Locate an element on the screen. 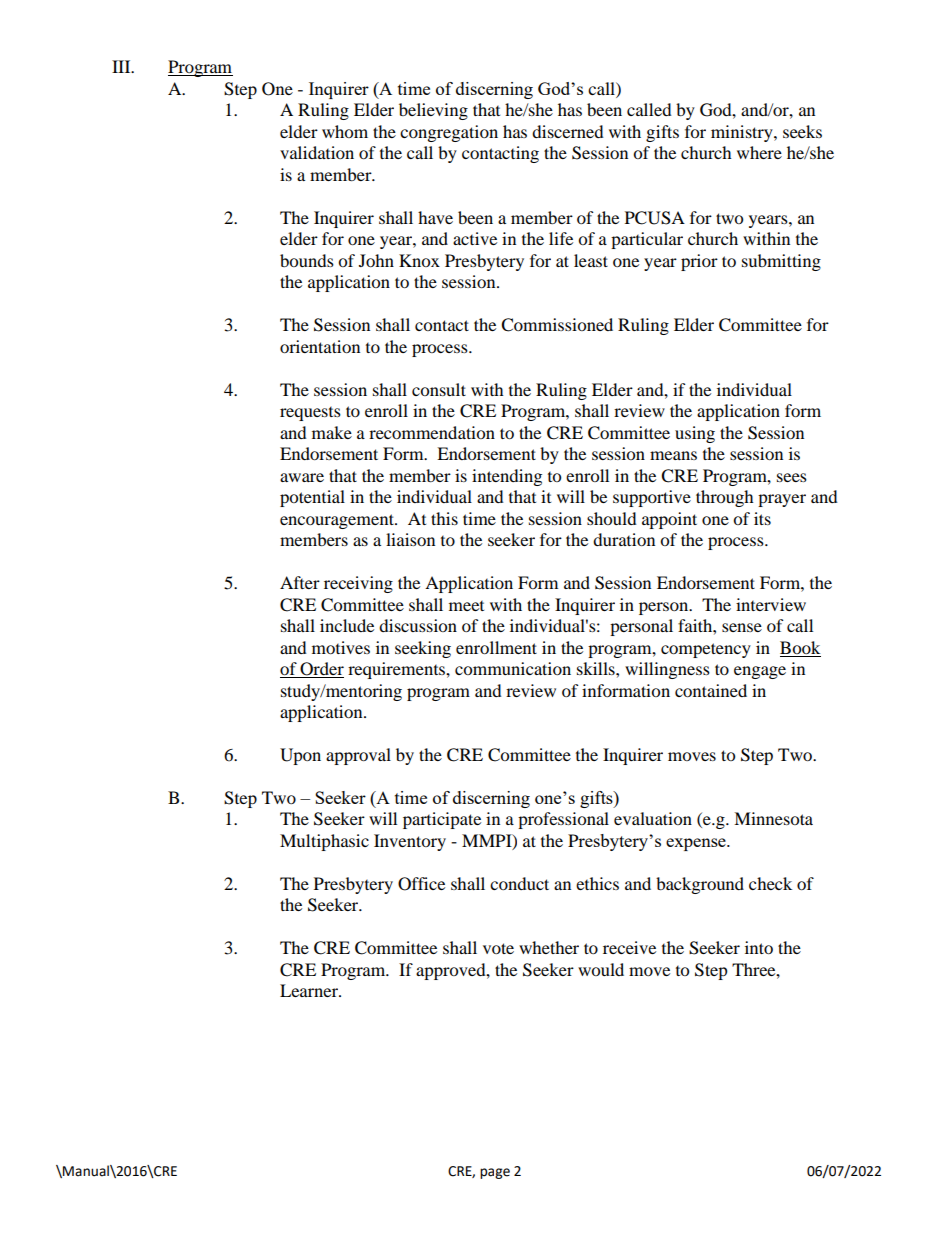 The height and width of the screenshot is (1233, 952). believing is located at coordinates (433, 111).
